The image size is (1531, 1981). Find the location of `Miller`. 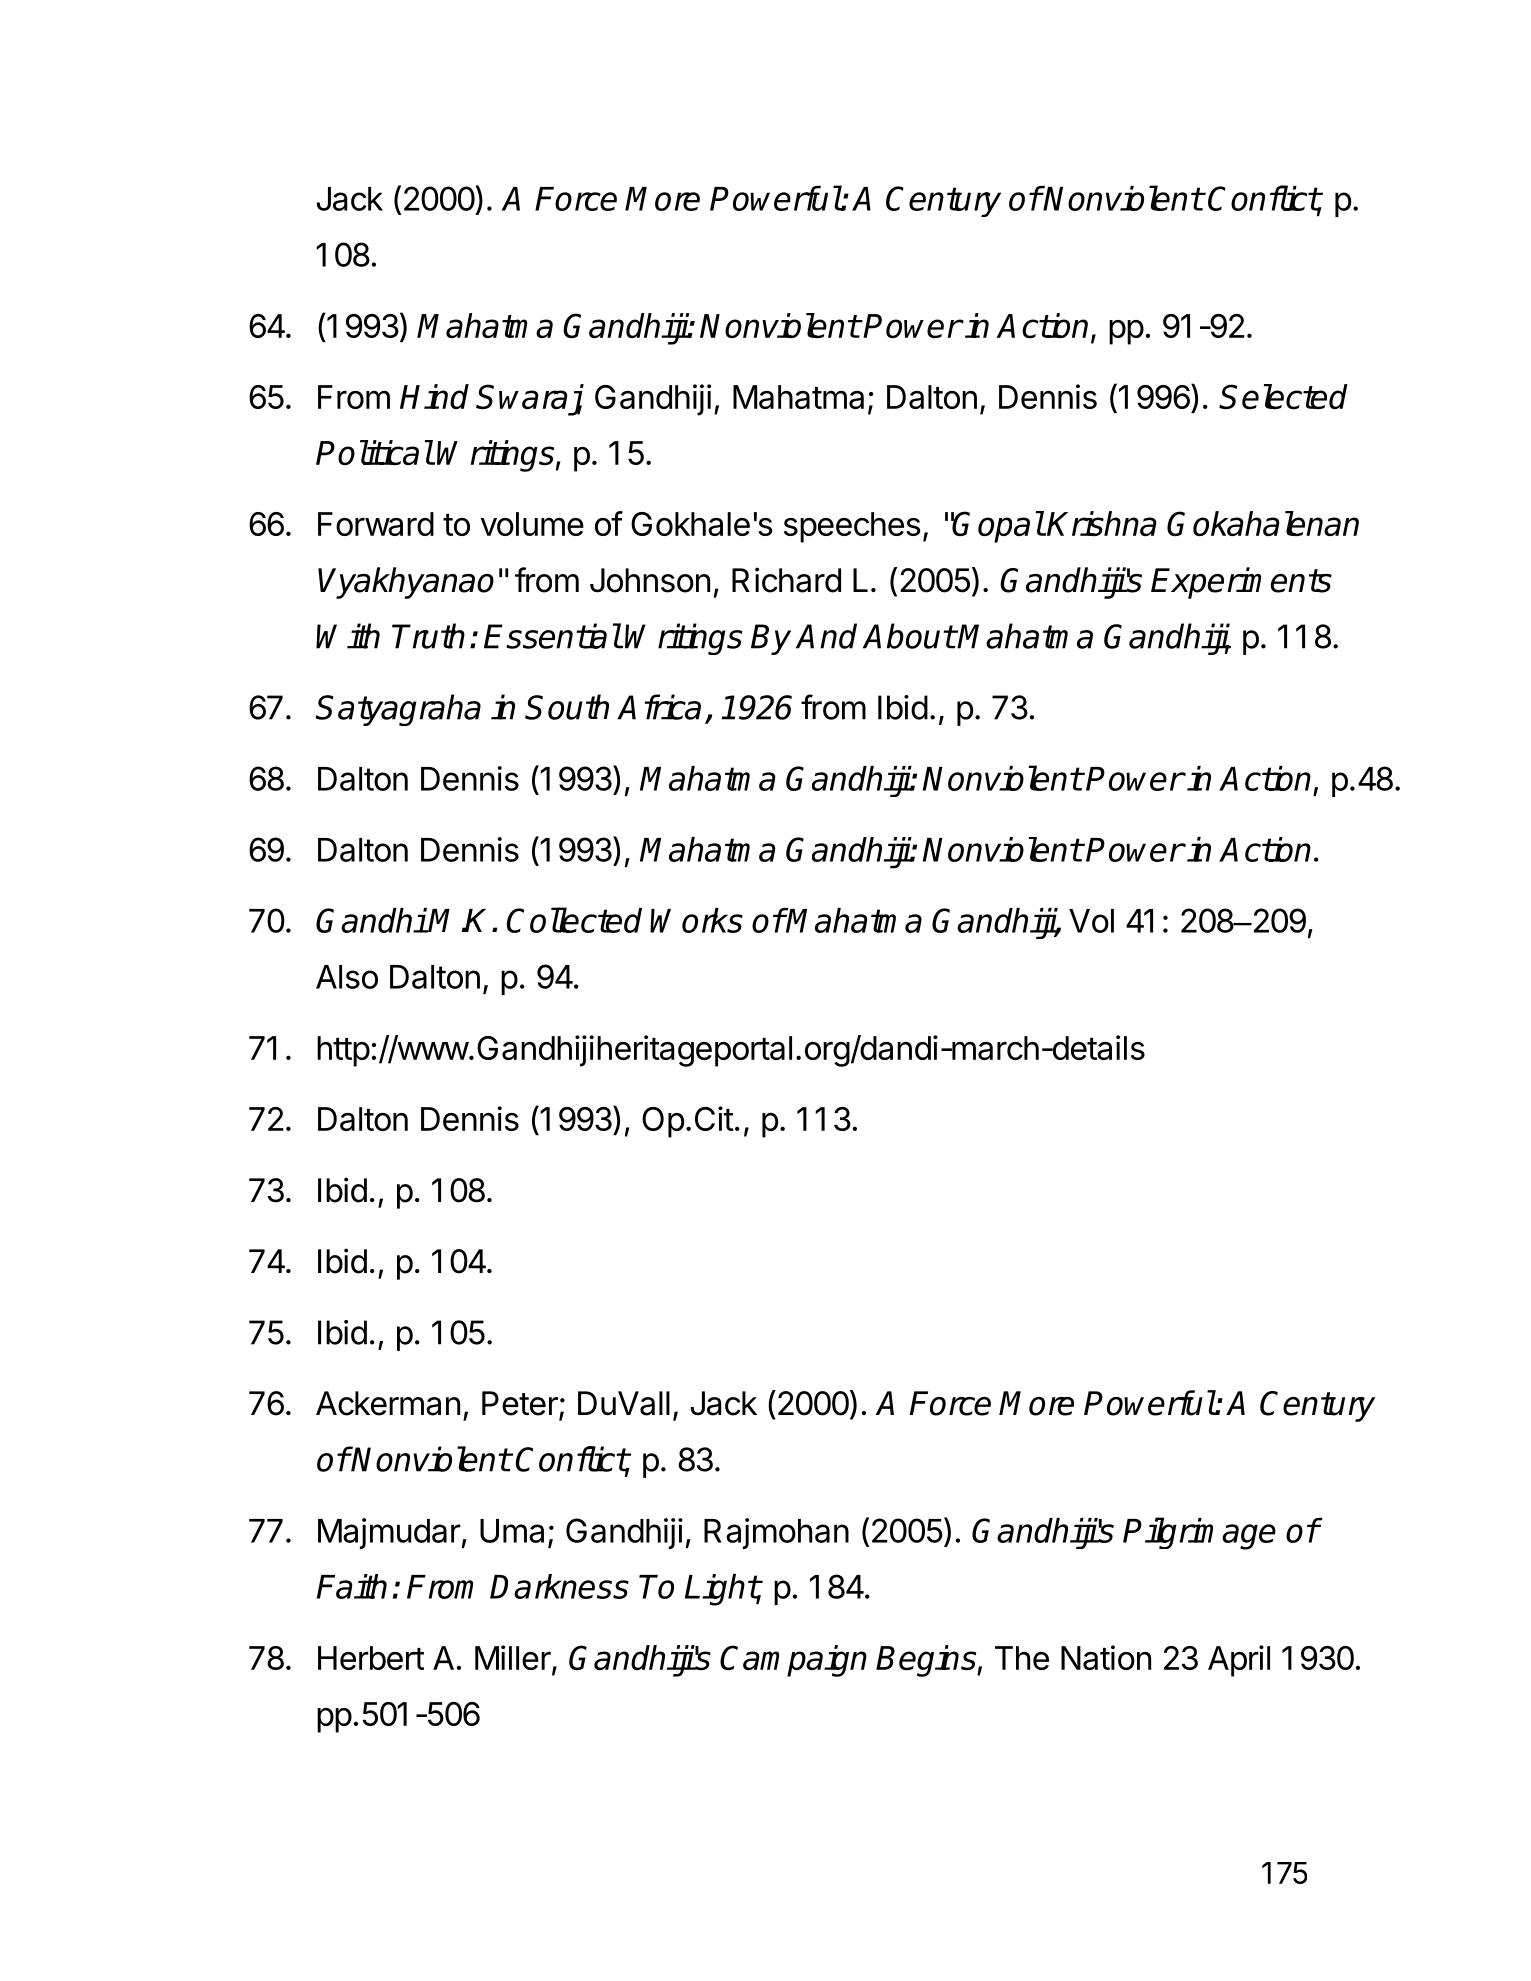

Miller is located at coordinates (513, 1657).
